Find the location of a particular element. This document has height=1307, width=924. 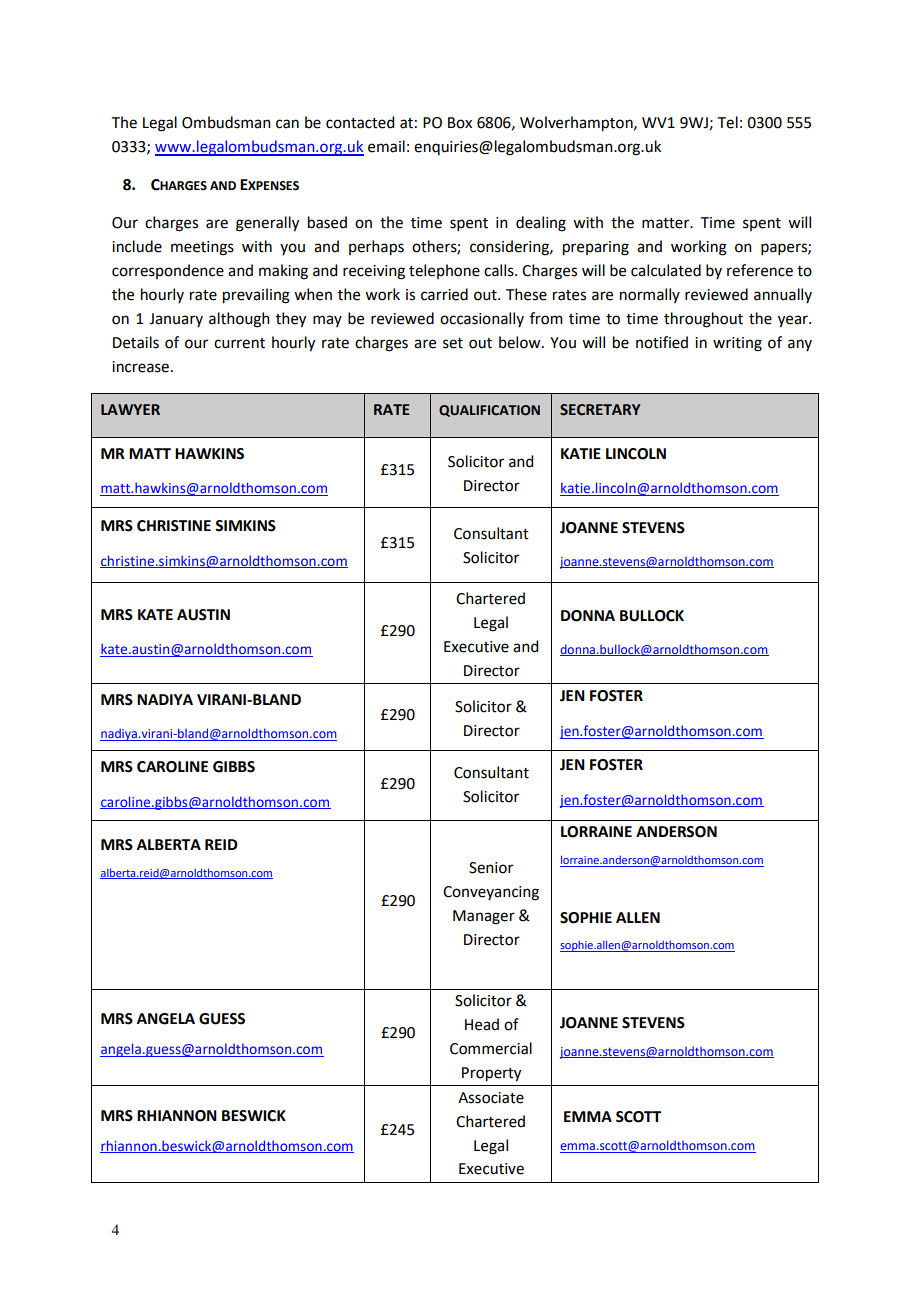

SECRETARY is located at coordinates (600, 410).
